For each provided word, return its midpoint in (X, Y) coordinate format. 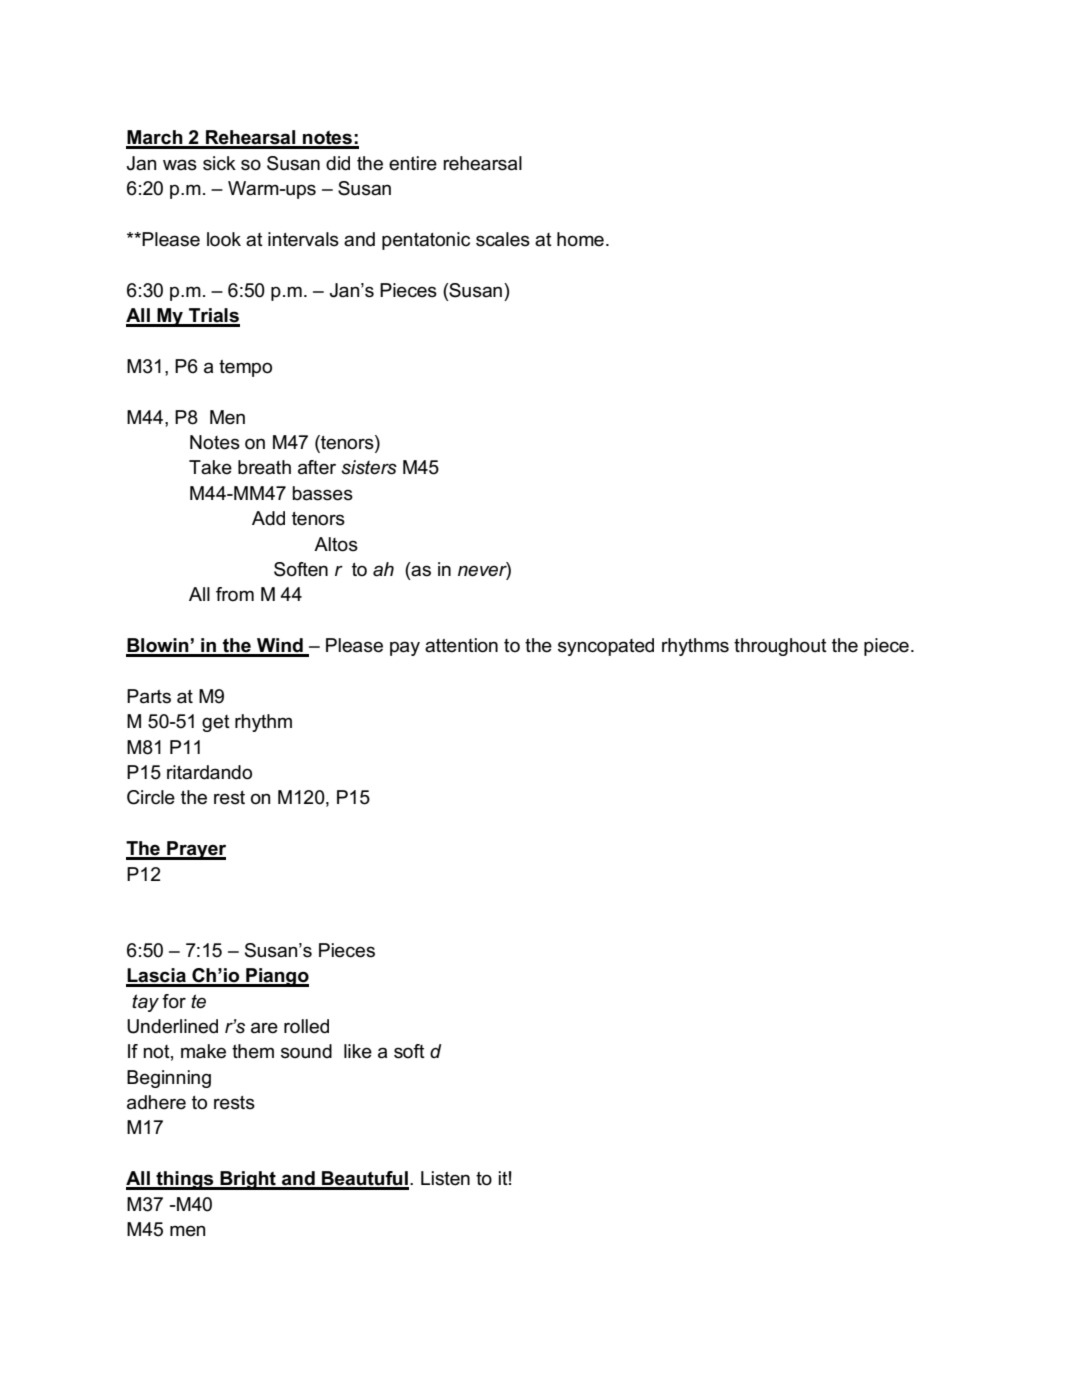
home (580, 239)
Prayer (195, 850)
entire (413, 163)
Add (268, 518)
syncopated (606, 647)
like (358, 1051)
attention (461, 645)
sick (219, 163)
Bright (248, 1180)
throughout (780, 647)
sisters (369, 467)
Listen (445, 1178)
